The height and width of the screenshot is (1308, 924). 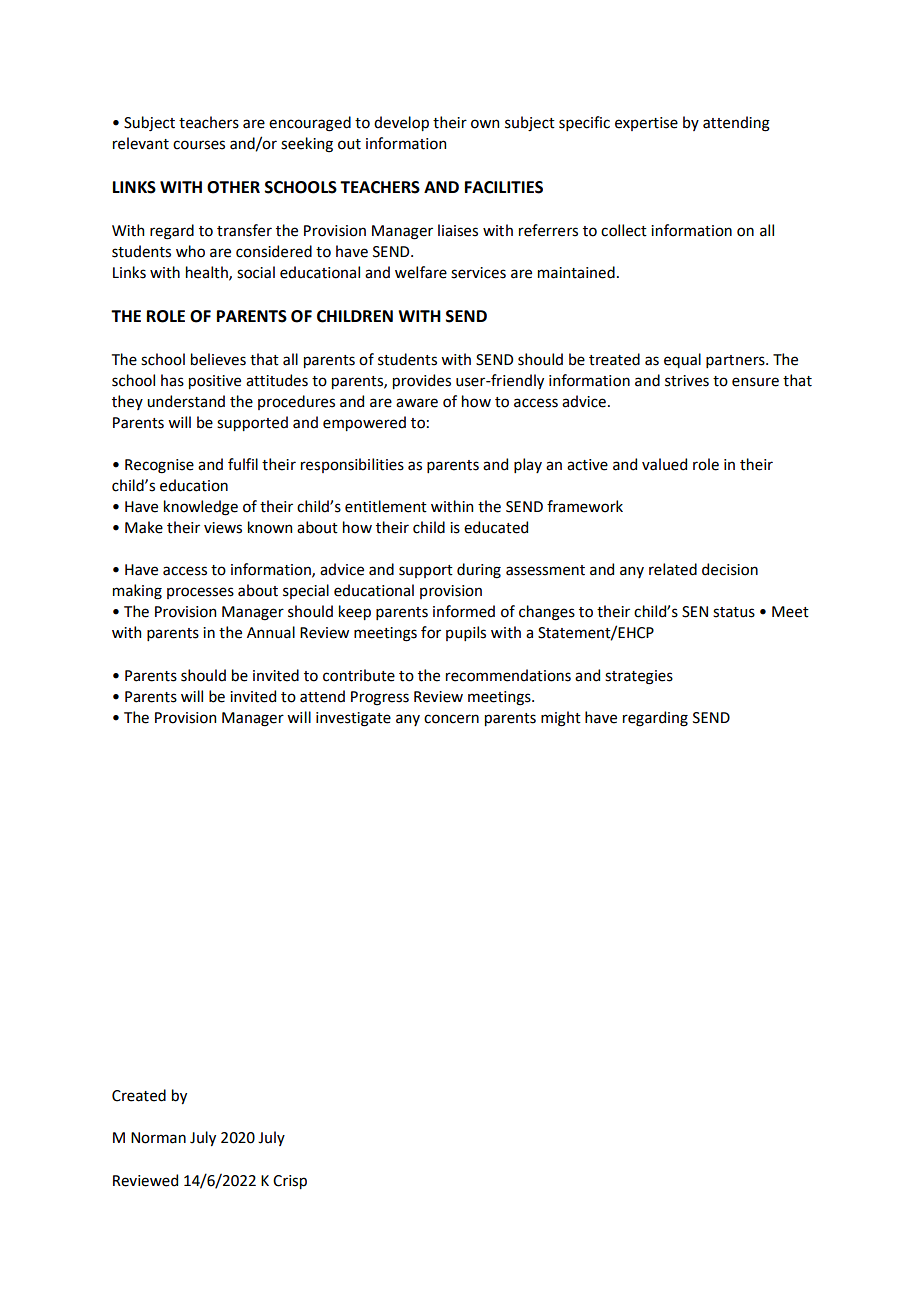 I want to click on courses, so click(x=199, y=145).
